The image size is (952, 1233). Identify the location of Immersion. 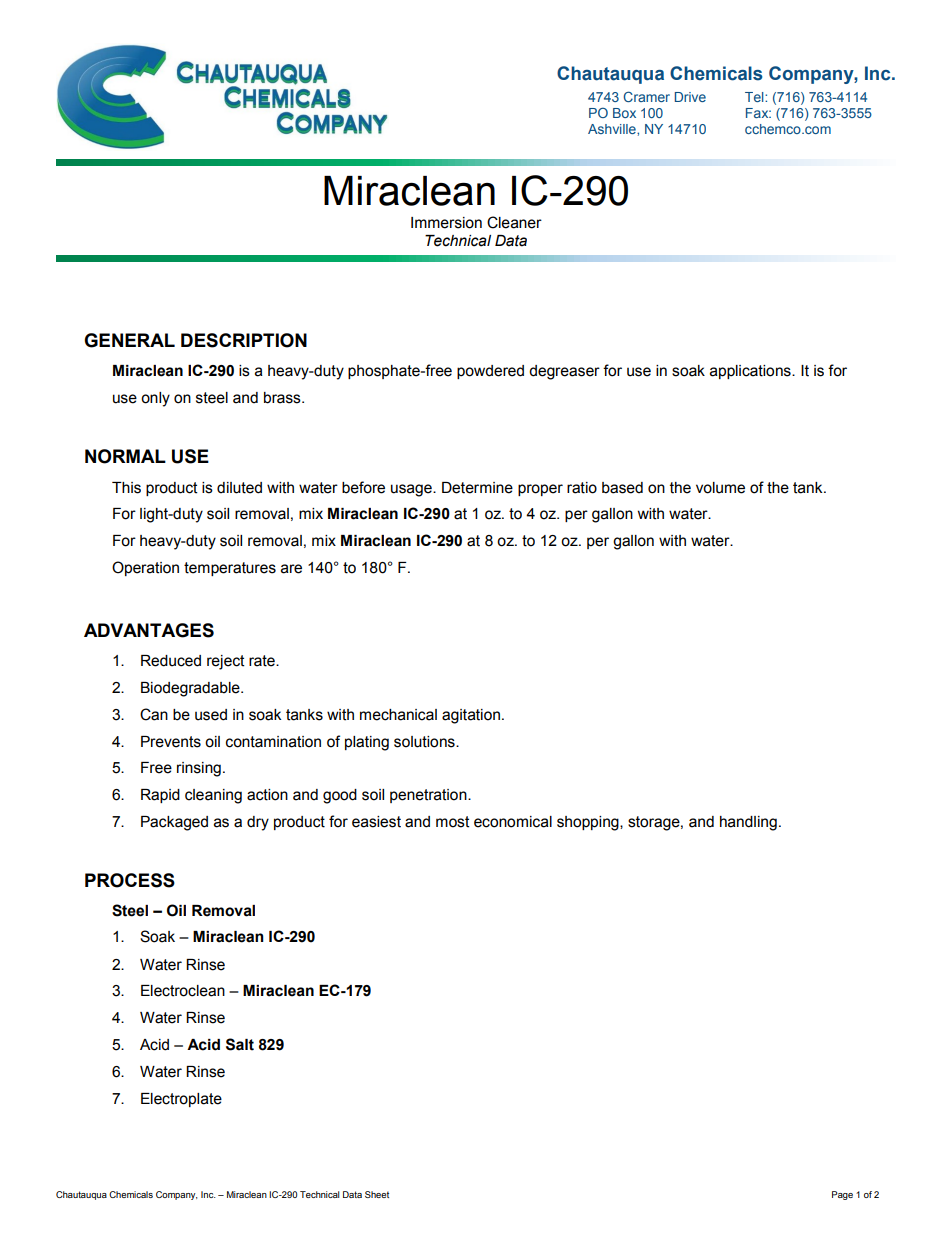
(446, 223).
